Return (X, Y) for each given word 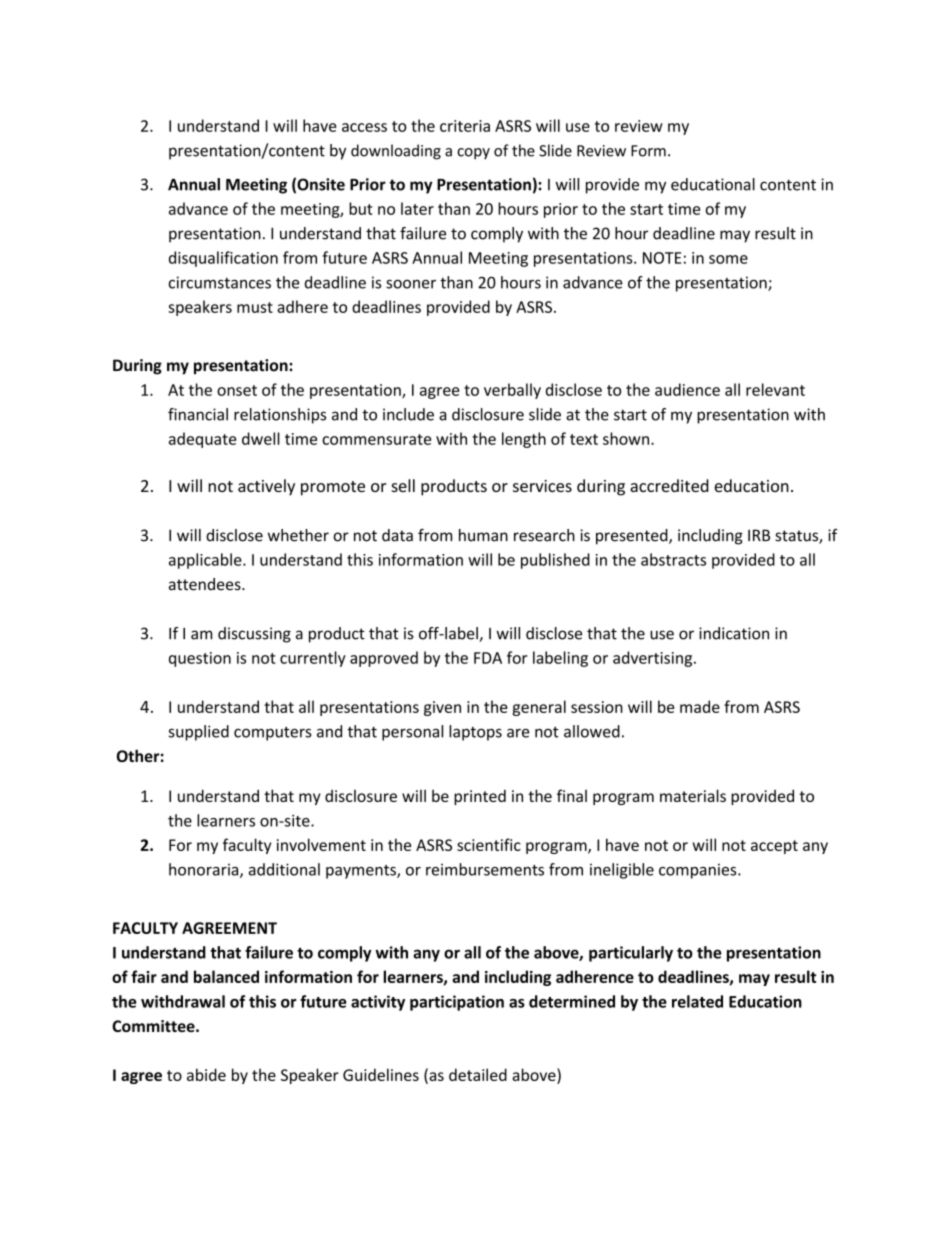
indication (734, 633)
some (728, 259)
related (697, 1001)
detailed (478, 1074)
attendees (206, 584)
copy (473, 154)
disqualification (223, 259)
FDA (488, 658)
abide (206, 1074)
